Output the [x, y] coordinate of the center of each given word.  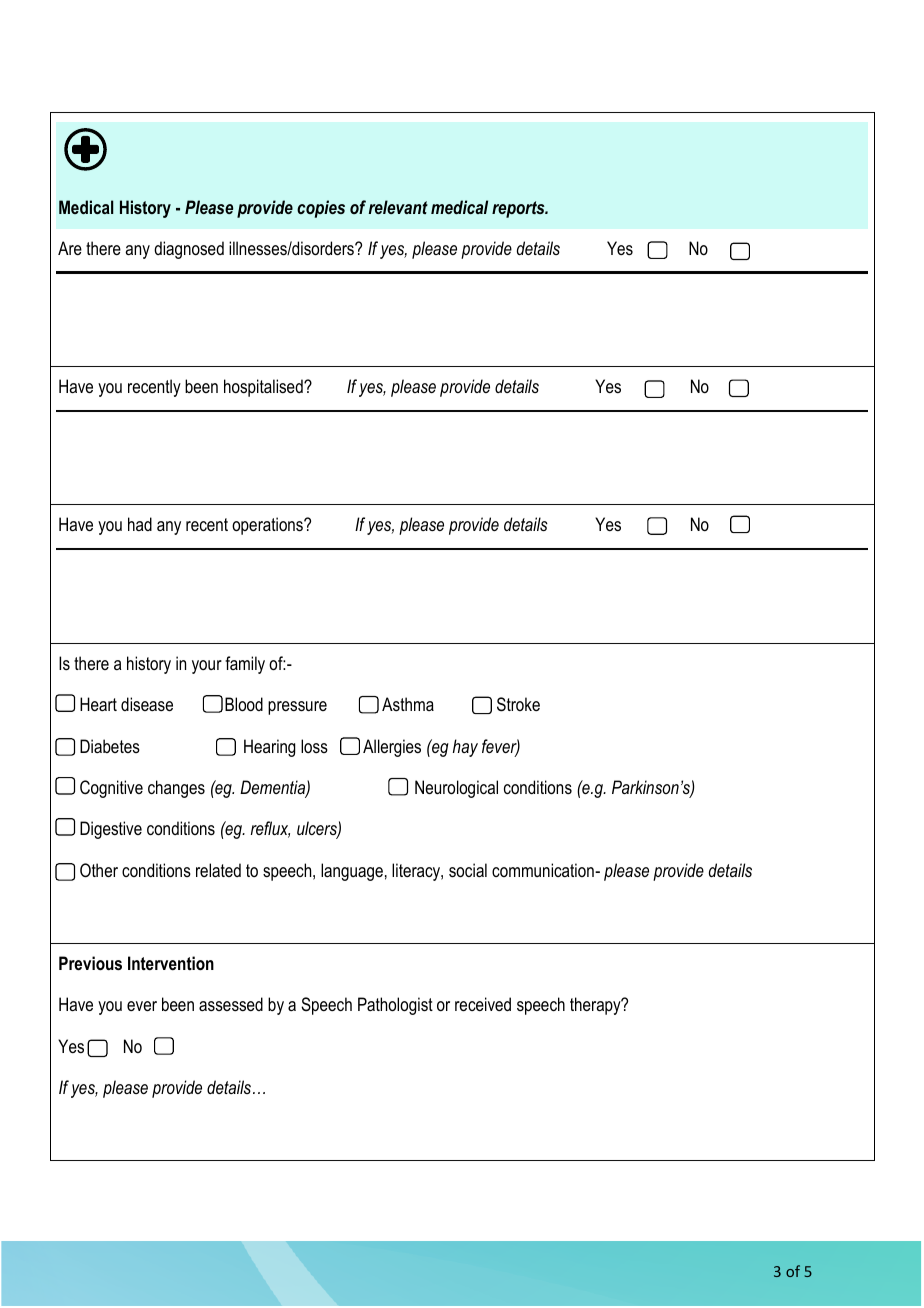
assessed [231, 1004]
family [245, 665]
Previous [90, 963]
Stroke [518, 704]
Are [70, 248]
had [140, 524]
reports [519, 209]
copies [321, 209]
